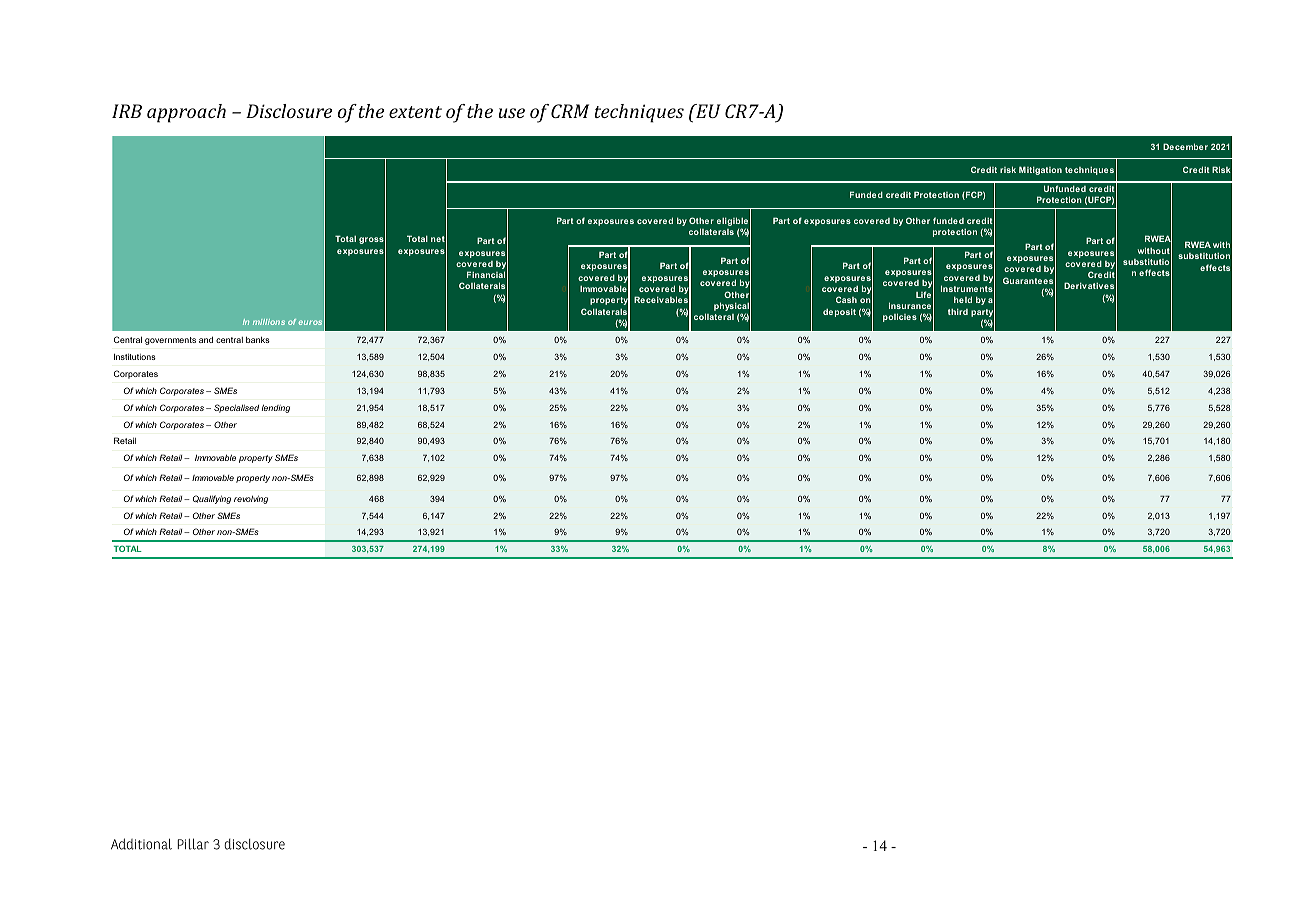 This screenshot has width=1308, height=924. I want to click on December, so click(1185, 146).
